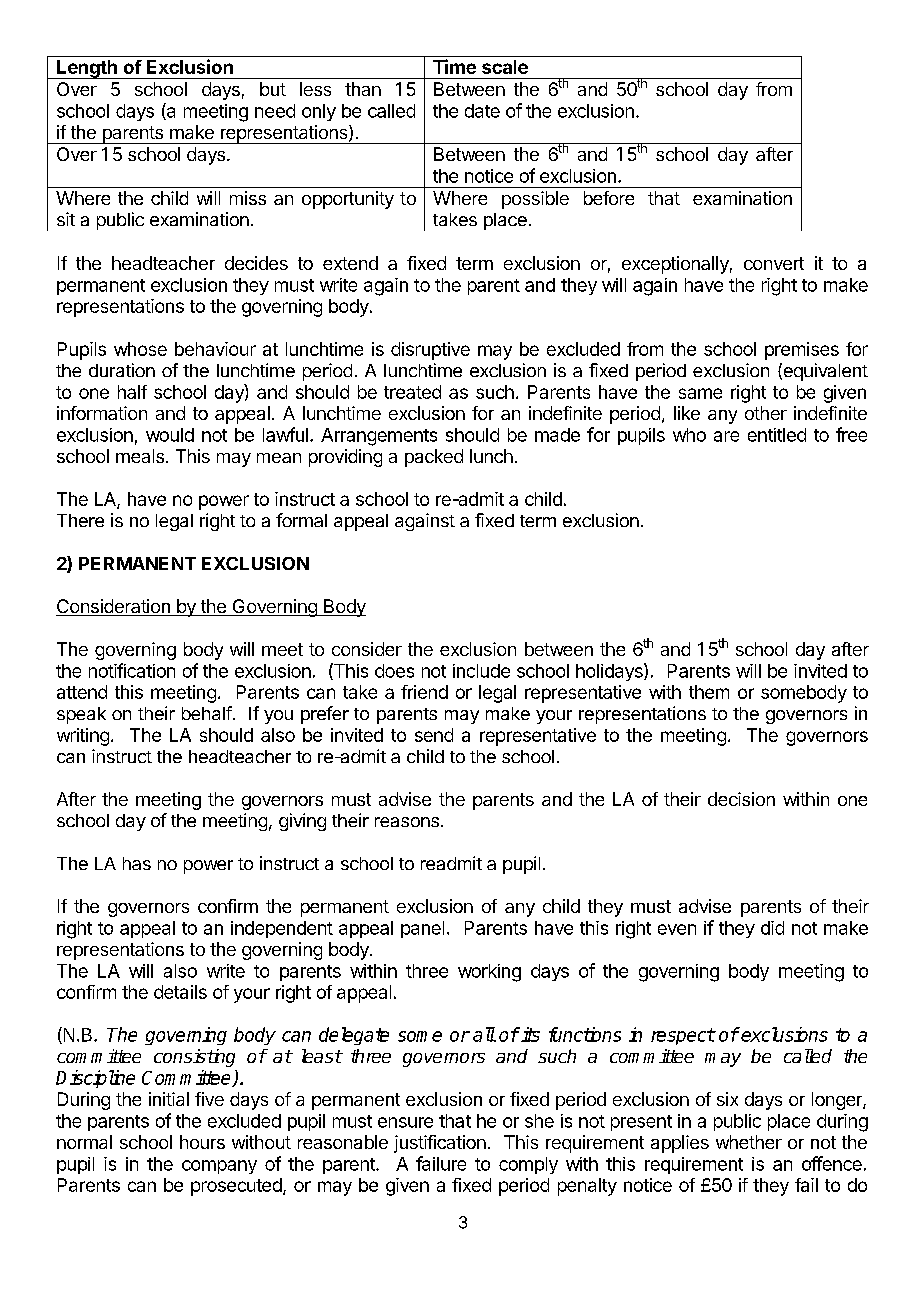 The image size is (924, 1308). What do you see at coordinates (202, 1142) in the page?
I see `hours` at bounding box center [202, 1142].
